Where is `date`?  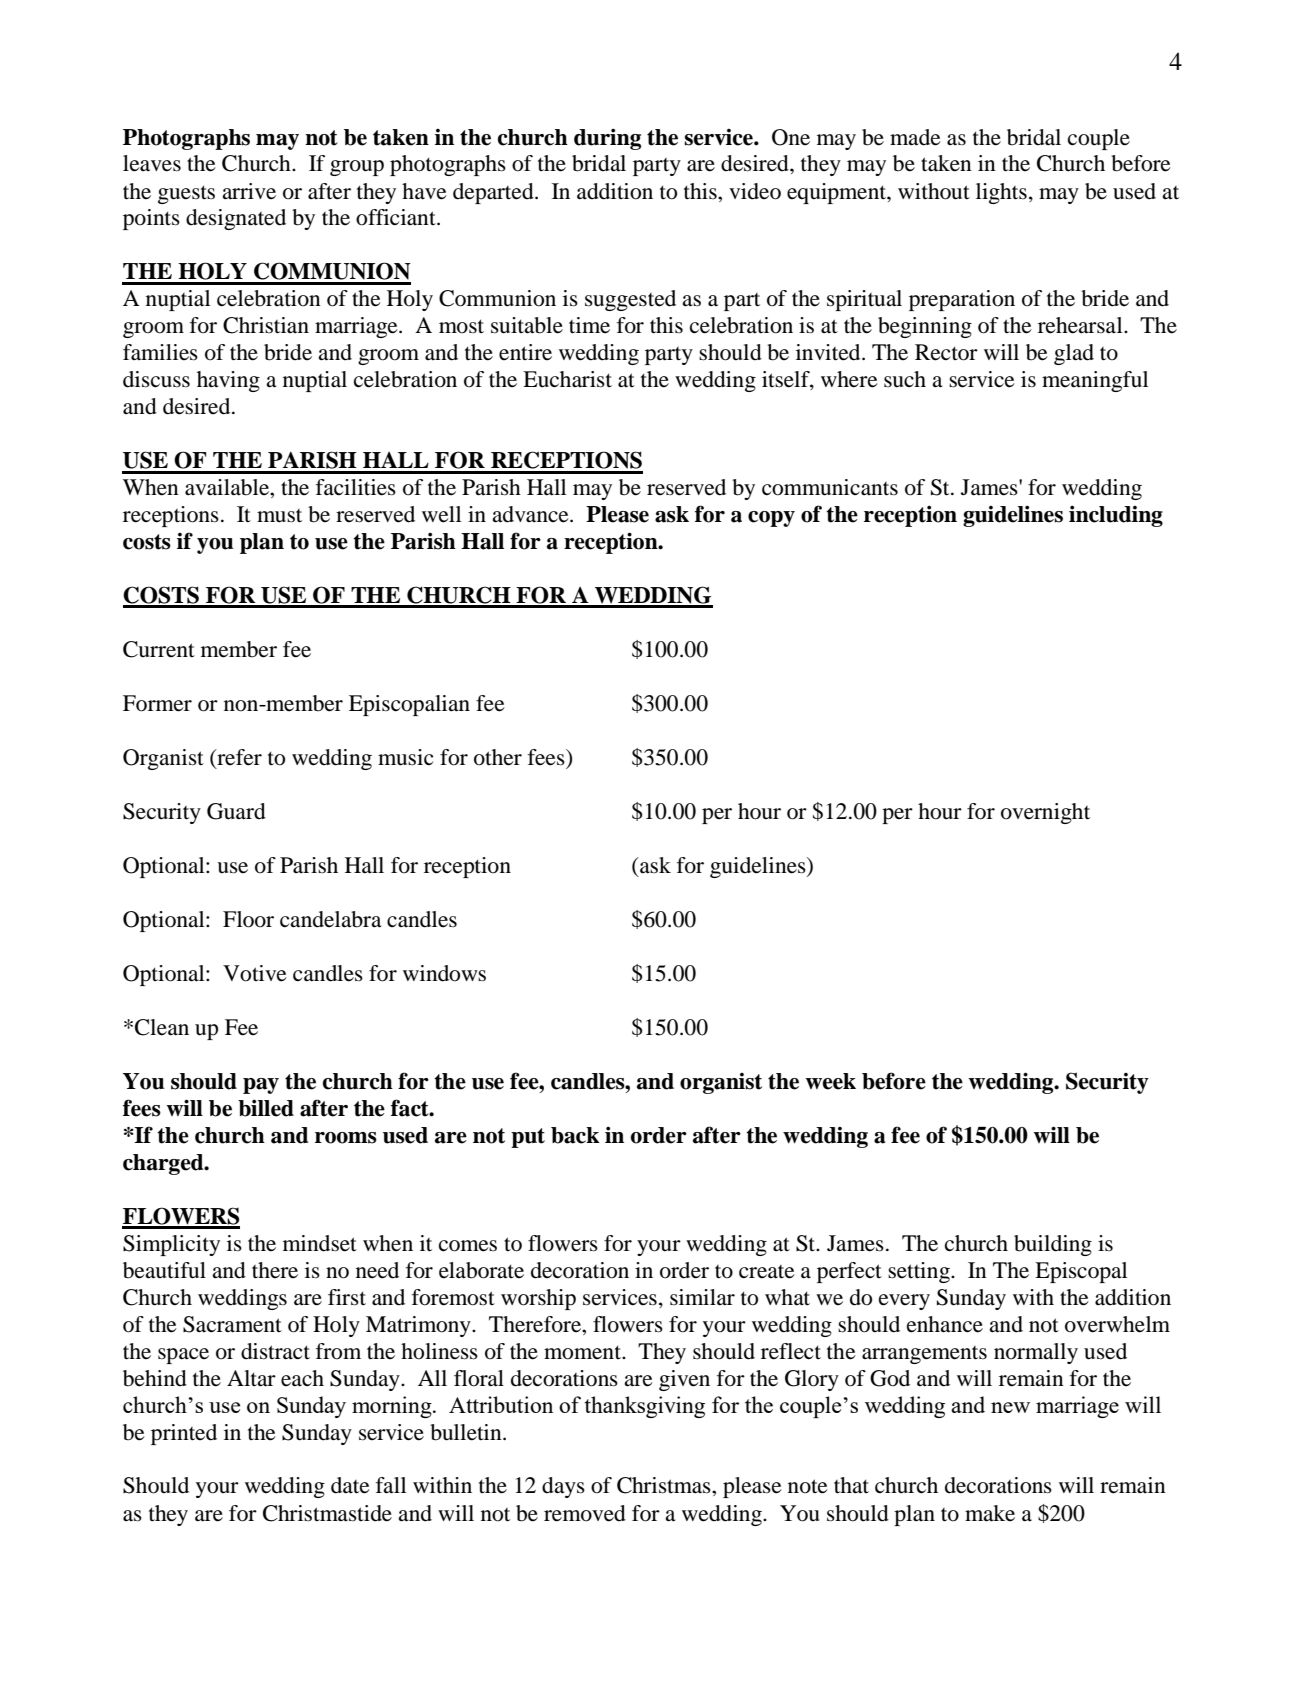 date is located at coordinates (350, 1485).
